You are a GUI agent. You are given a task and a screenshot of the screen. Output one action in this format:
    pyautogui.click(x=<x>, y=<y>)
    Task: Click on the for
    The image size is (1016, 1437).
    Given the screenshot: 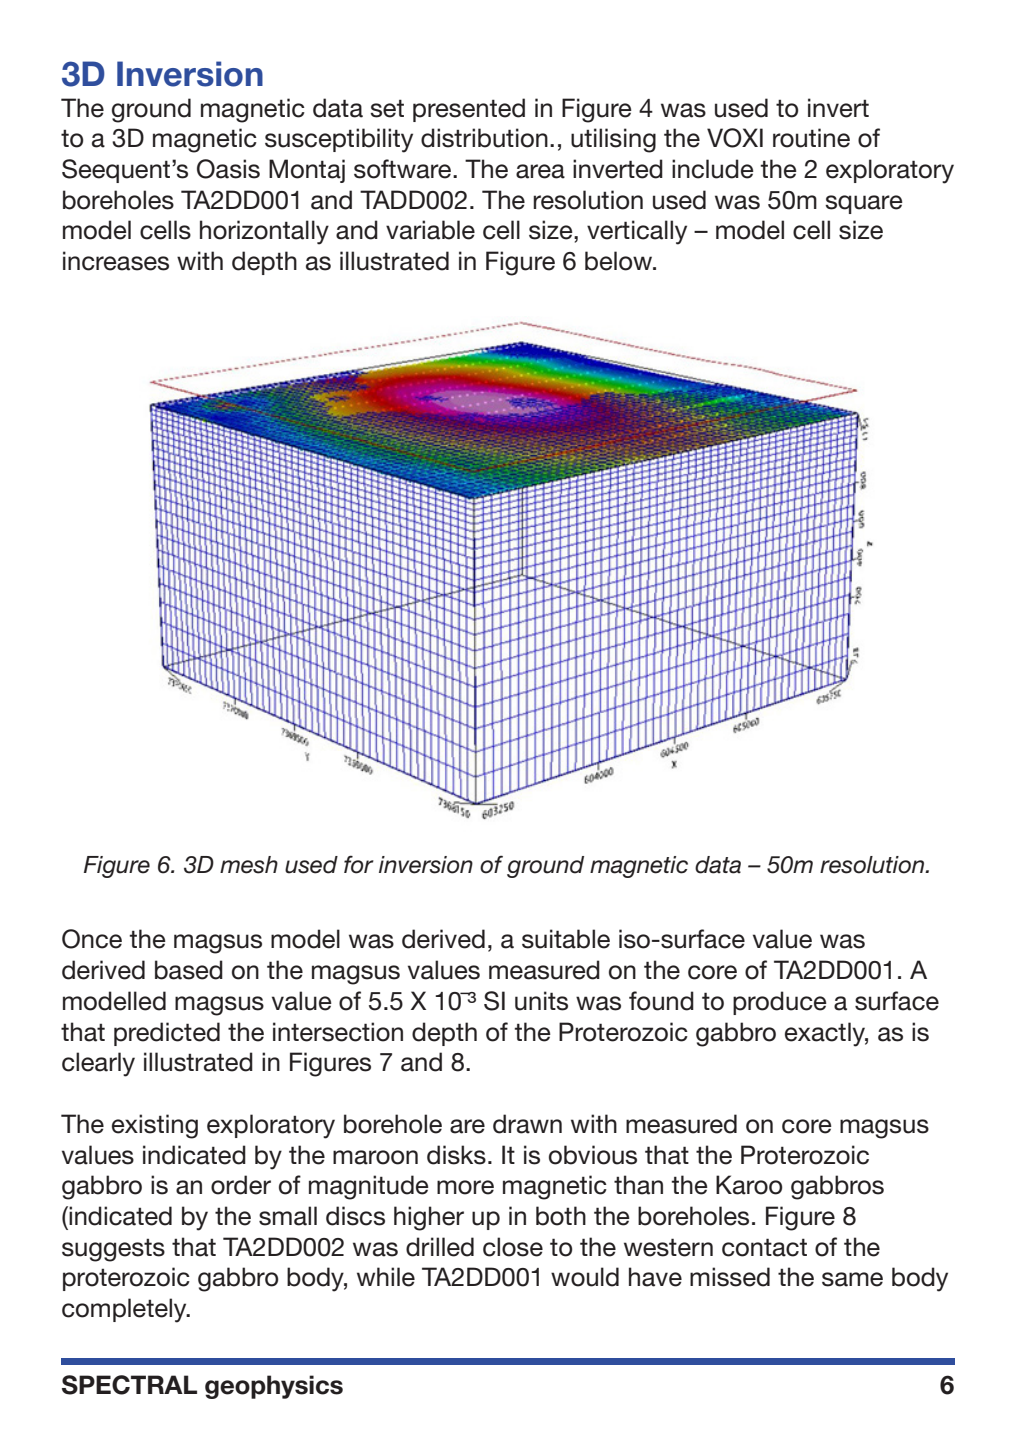 What is the action you would take?
    pyautogui.click(x=359, y=864)
